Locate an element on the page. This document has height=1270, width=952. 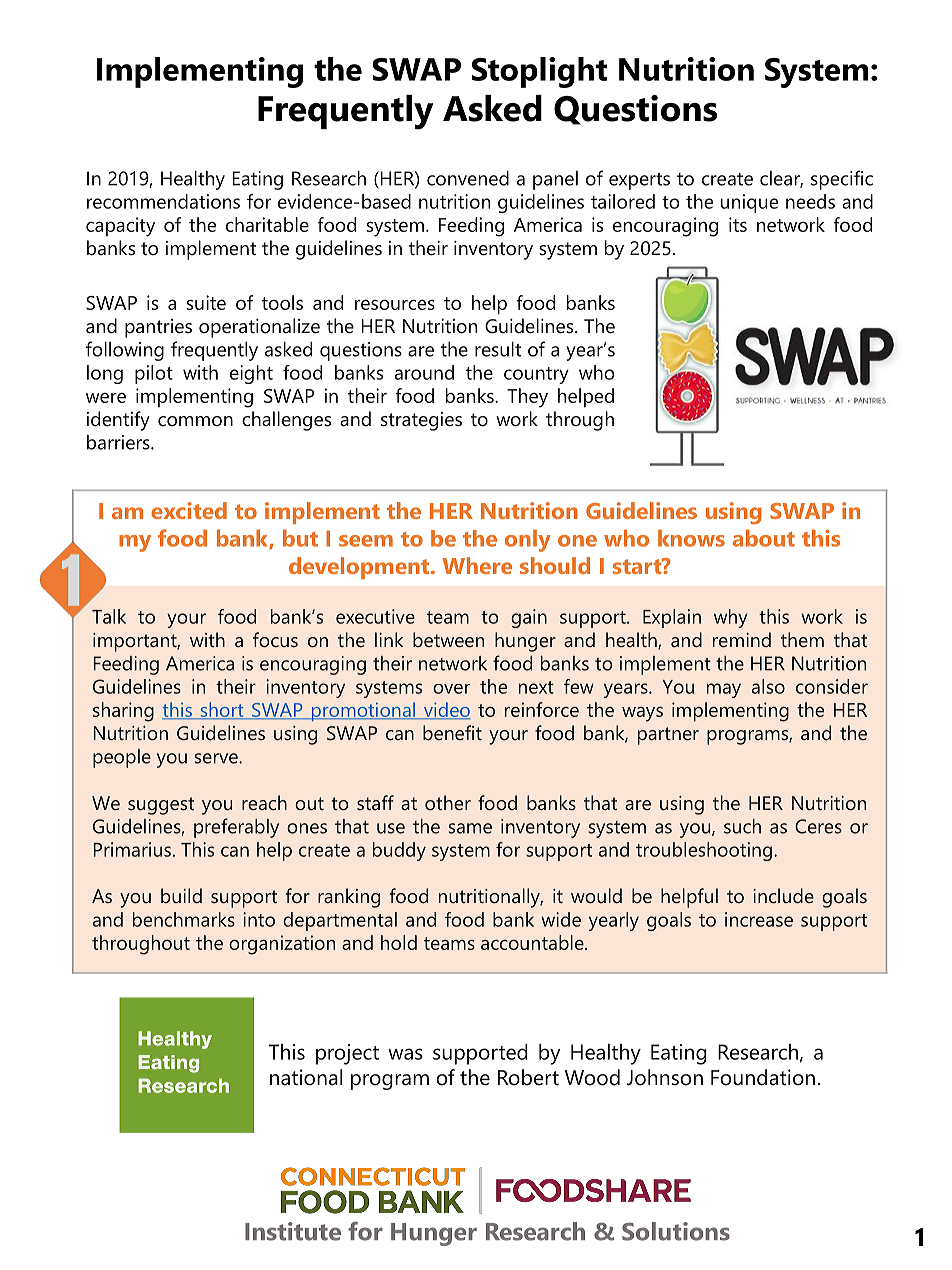
same is located at coordinates (470, 828).
